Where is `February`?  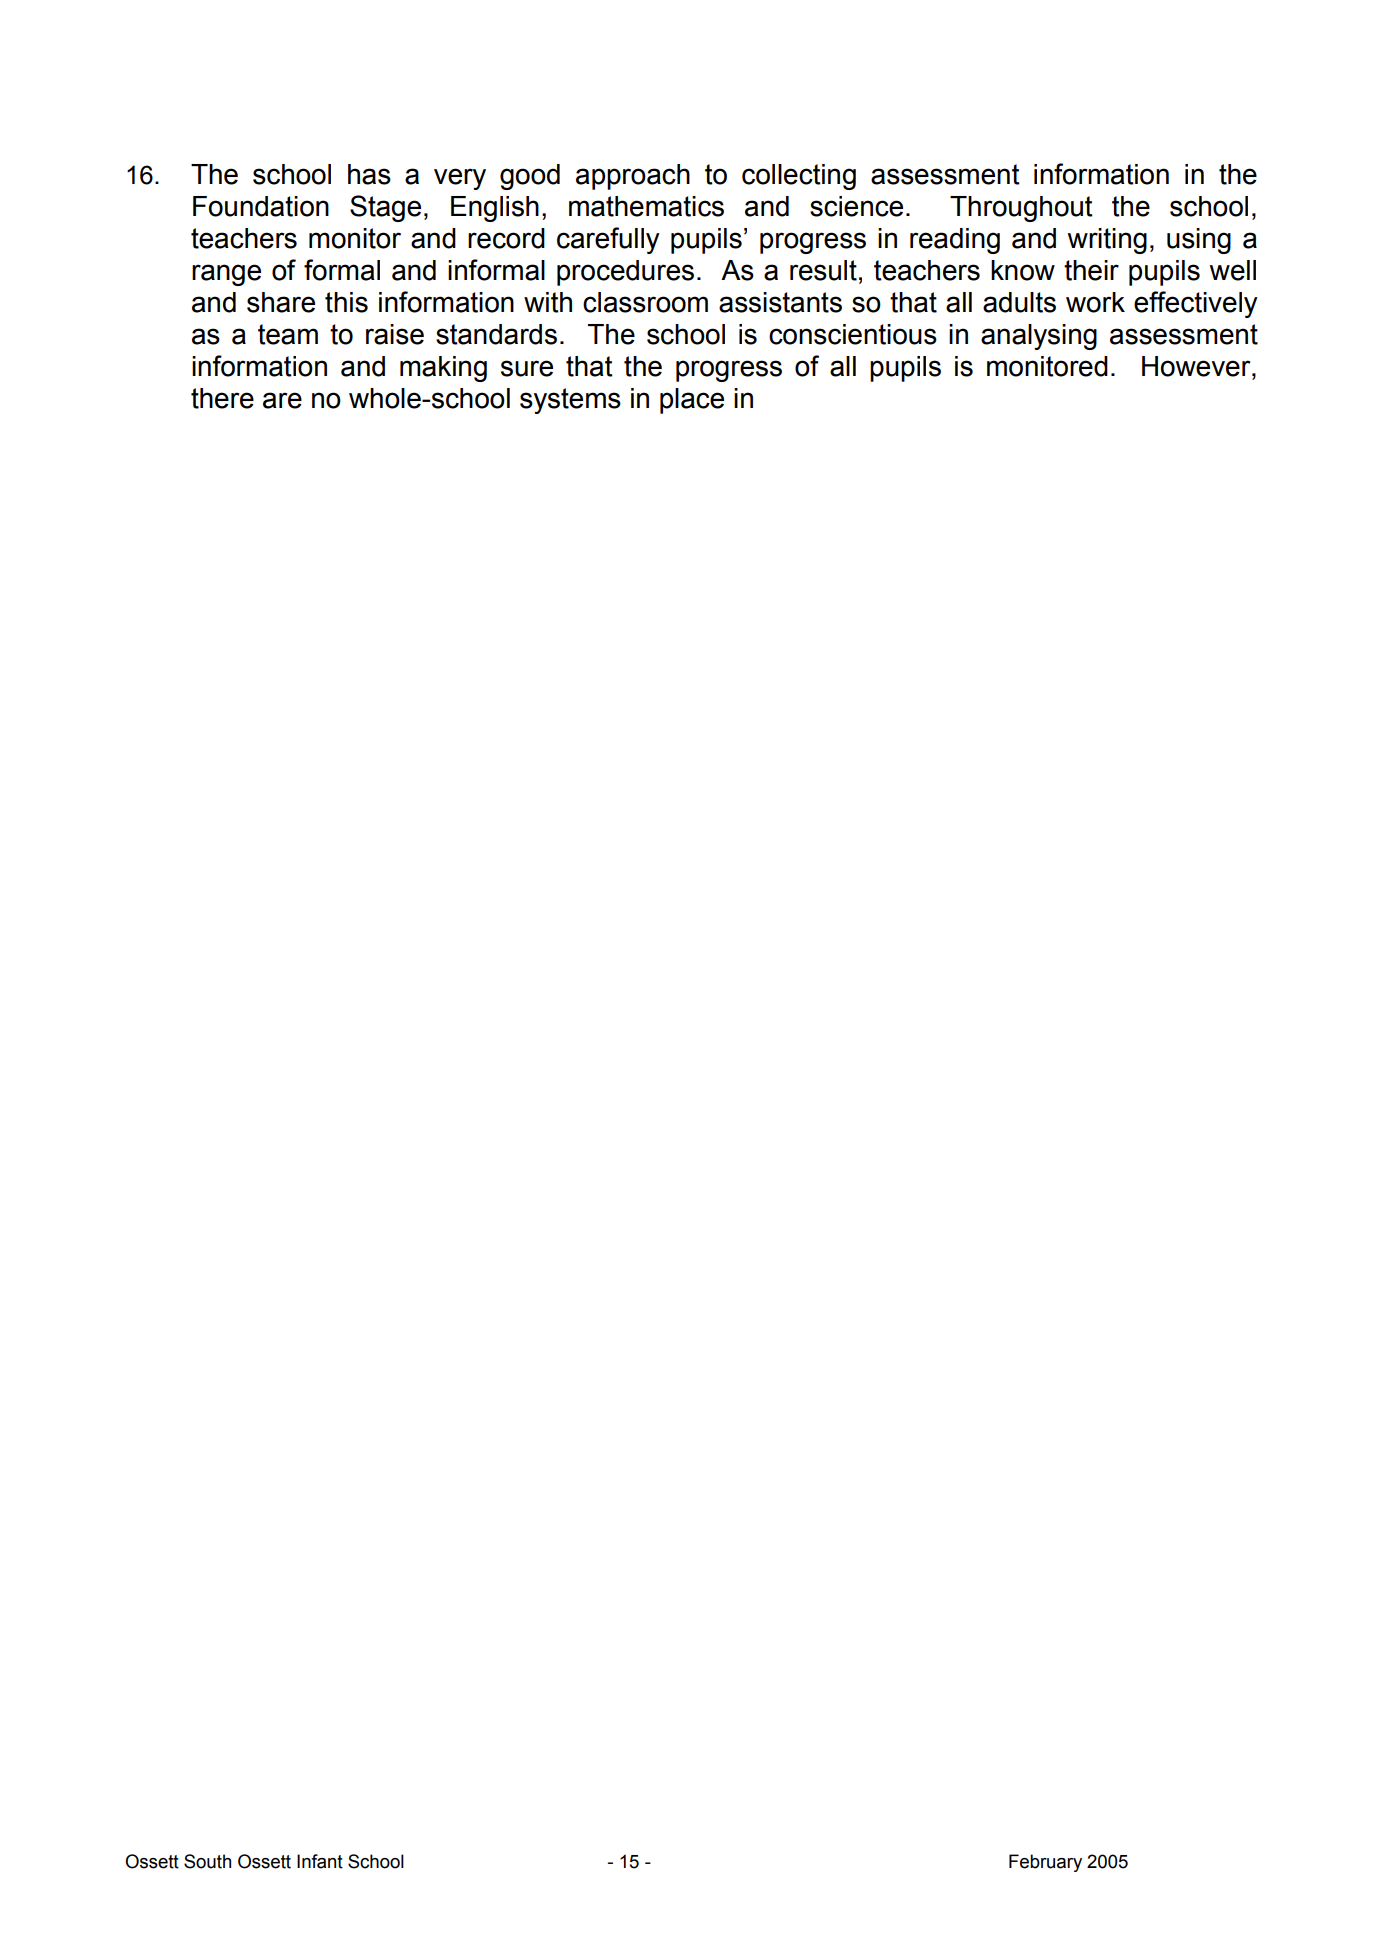 February is located at coordinates (1045, 1863).
